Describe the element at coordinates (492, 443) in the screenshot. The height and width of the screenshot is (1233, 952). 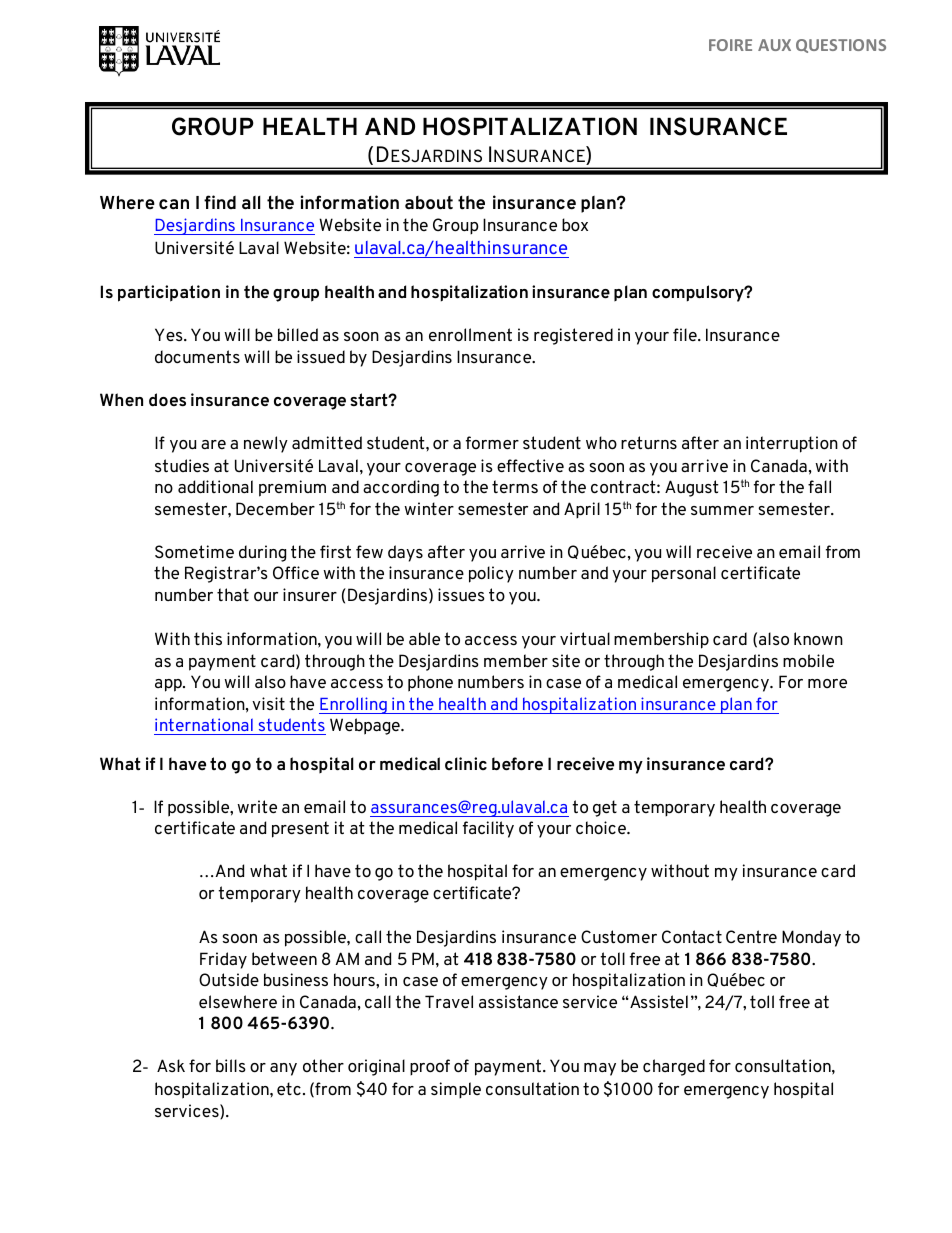
I see `former` at that location.
